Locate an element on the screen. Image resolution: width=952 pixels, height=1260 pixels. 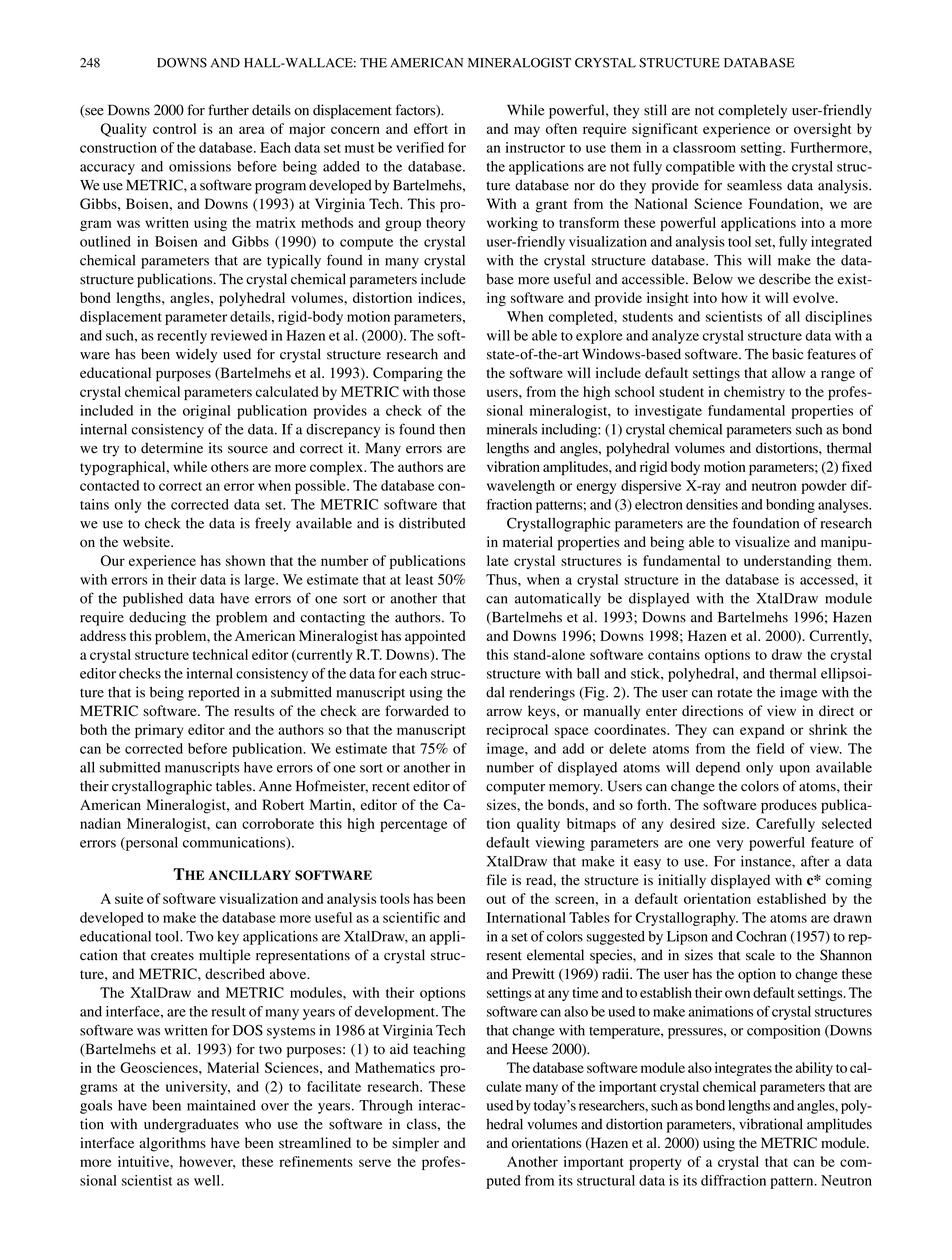
completely is located at coordinates (752, 111).
